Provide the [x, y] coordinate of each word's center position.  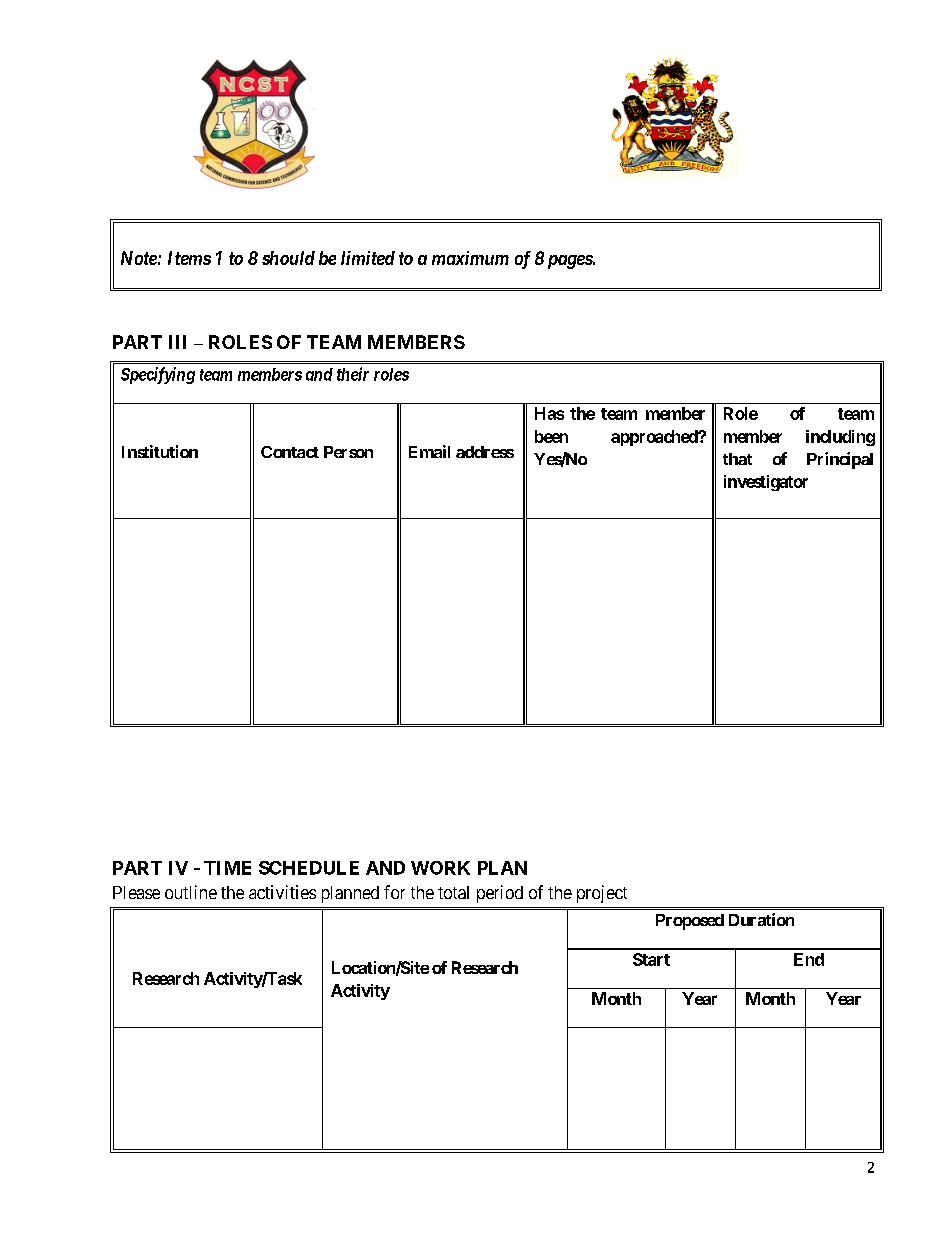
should [288, 258]
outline [191, 892]
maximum [470, 258]
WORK [440, 868]
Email [429, 451]
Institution [160, 451]
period [500, 894]
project [602, 894]
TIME [227, 868]
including [840, 438]
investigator [766, 483]
